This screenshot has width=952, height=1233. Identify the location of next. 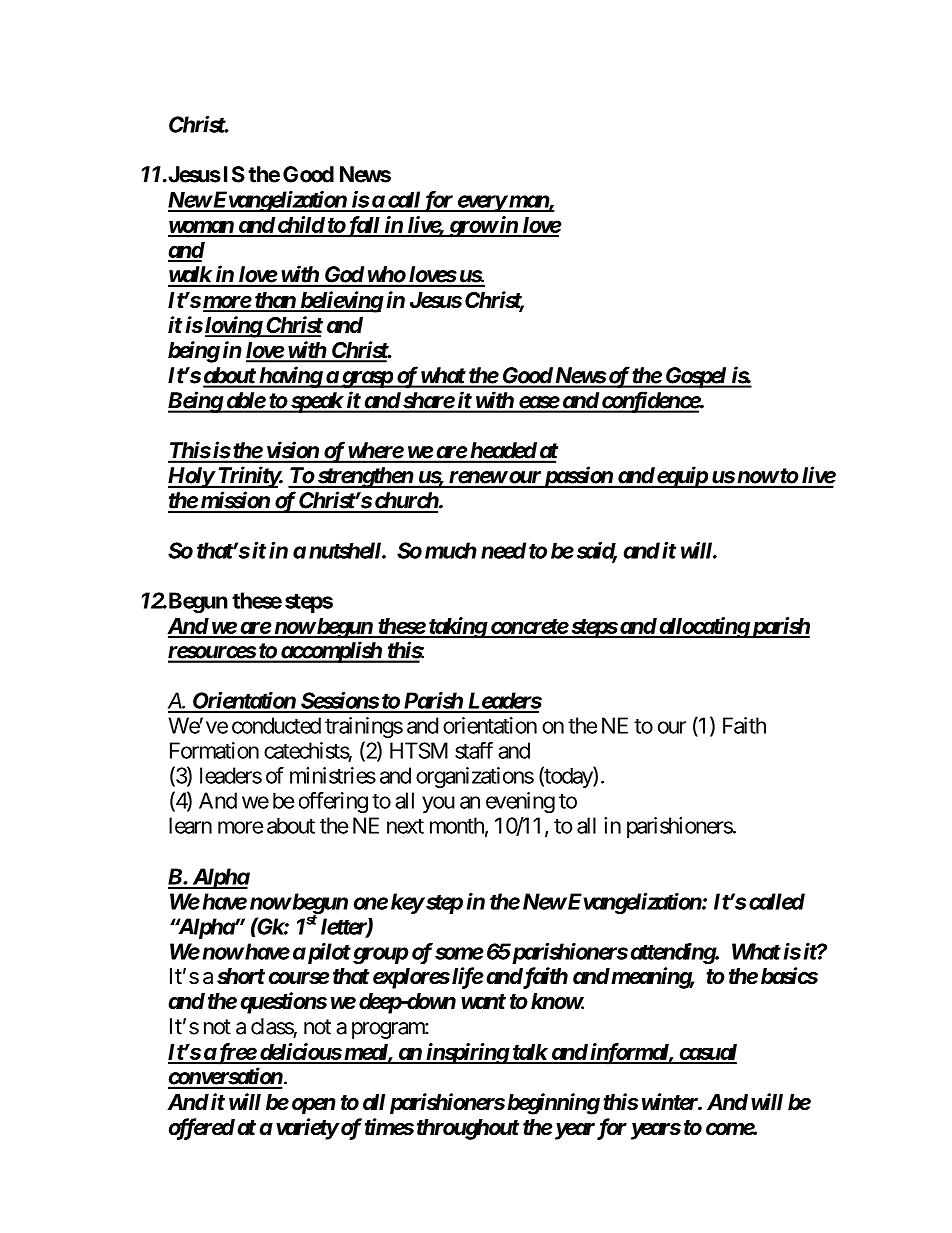
(405, 826).
